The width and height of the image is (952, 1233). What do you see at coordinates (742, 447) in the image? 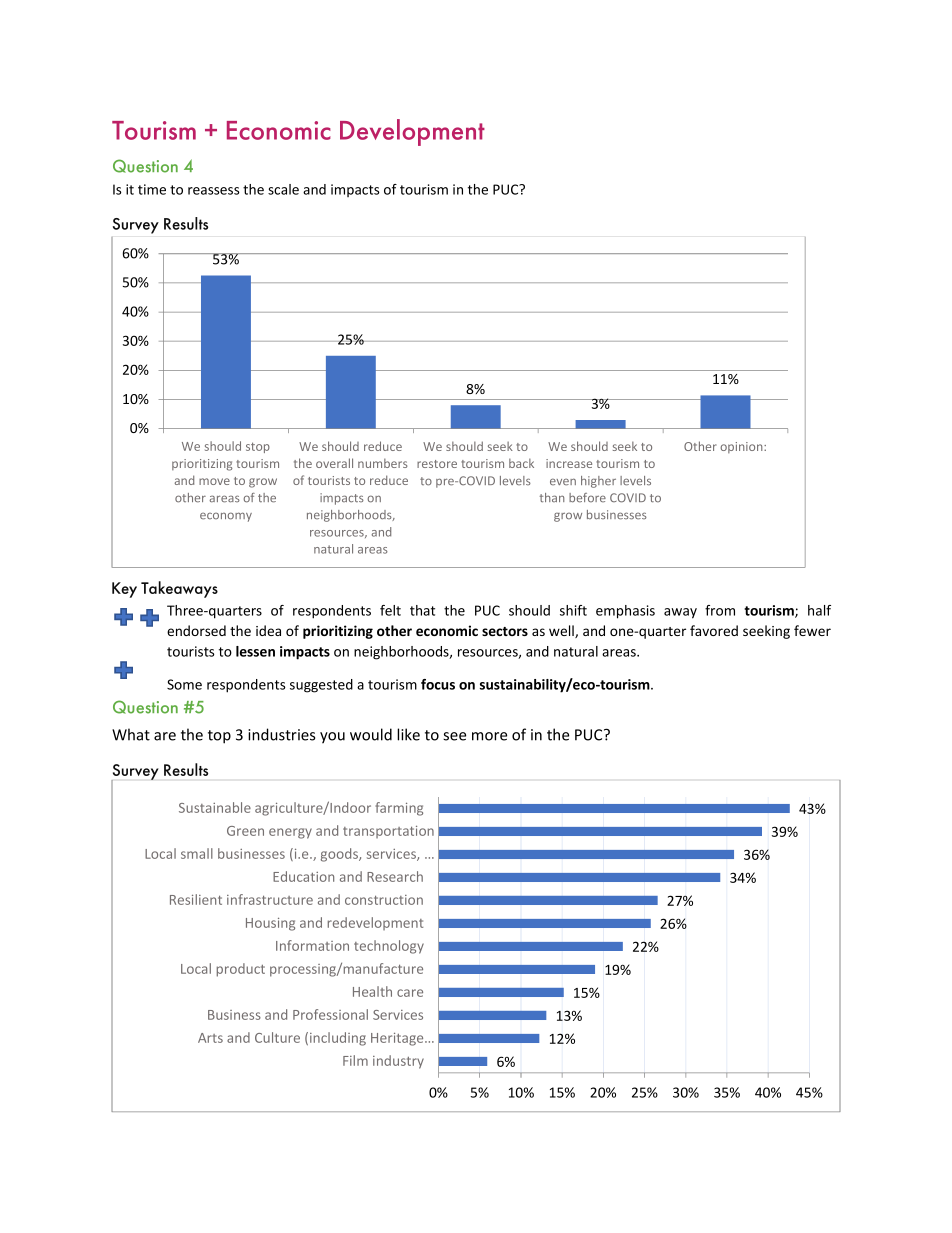
I see `opinion` at bounding box center [742, 447].
